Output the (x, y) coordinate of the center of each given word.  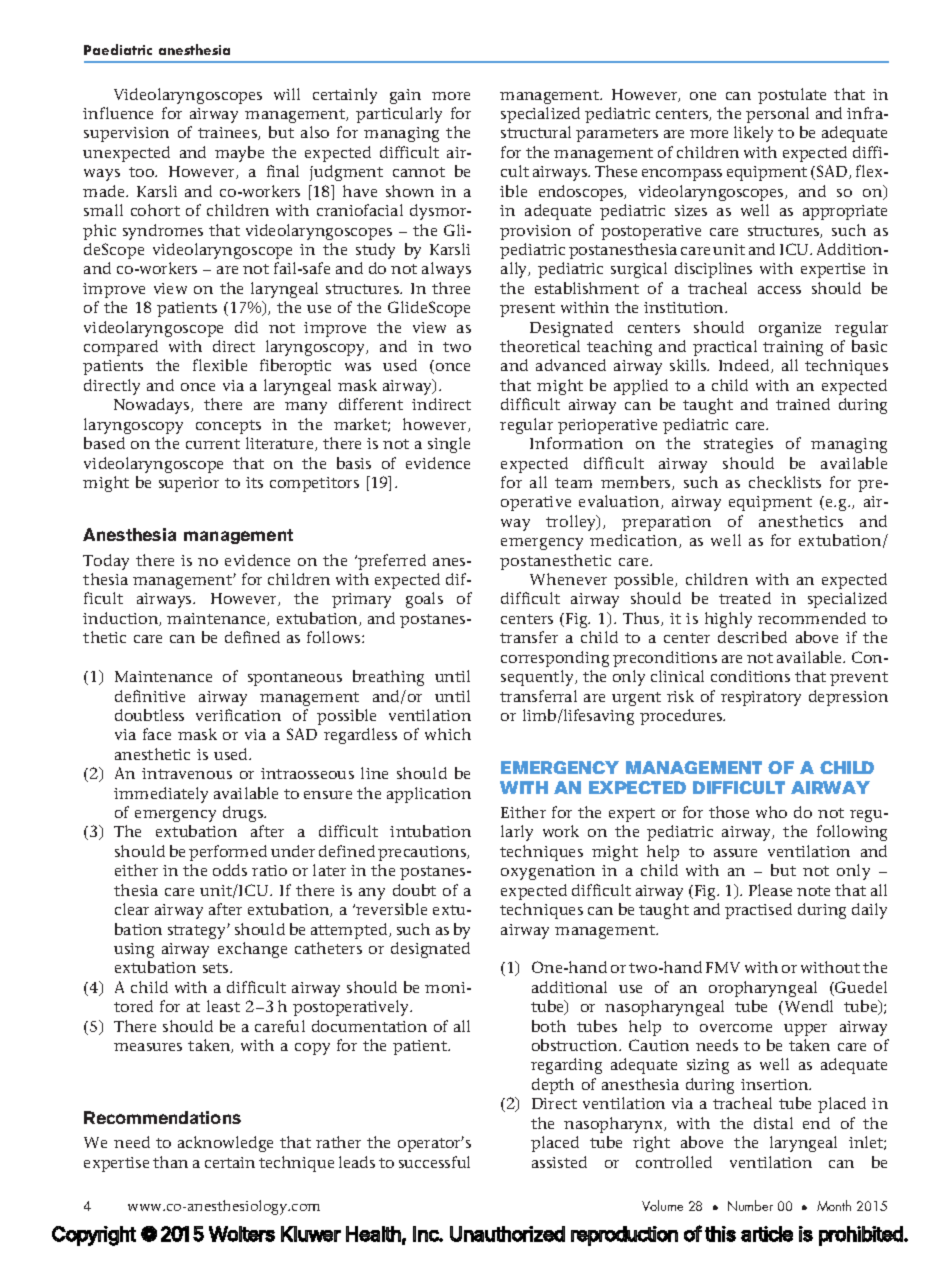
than (170, 1162)
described (752, 637)
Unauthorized (507, 1234)
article (767, 1234)
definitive (150, 696)
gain (405, 96)
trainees (228, 133)
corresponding (555, 659)
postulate (792, 96)
